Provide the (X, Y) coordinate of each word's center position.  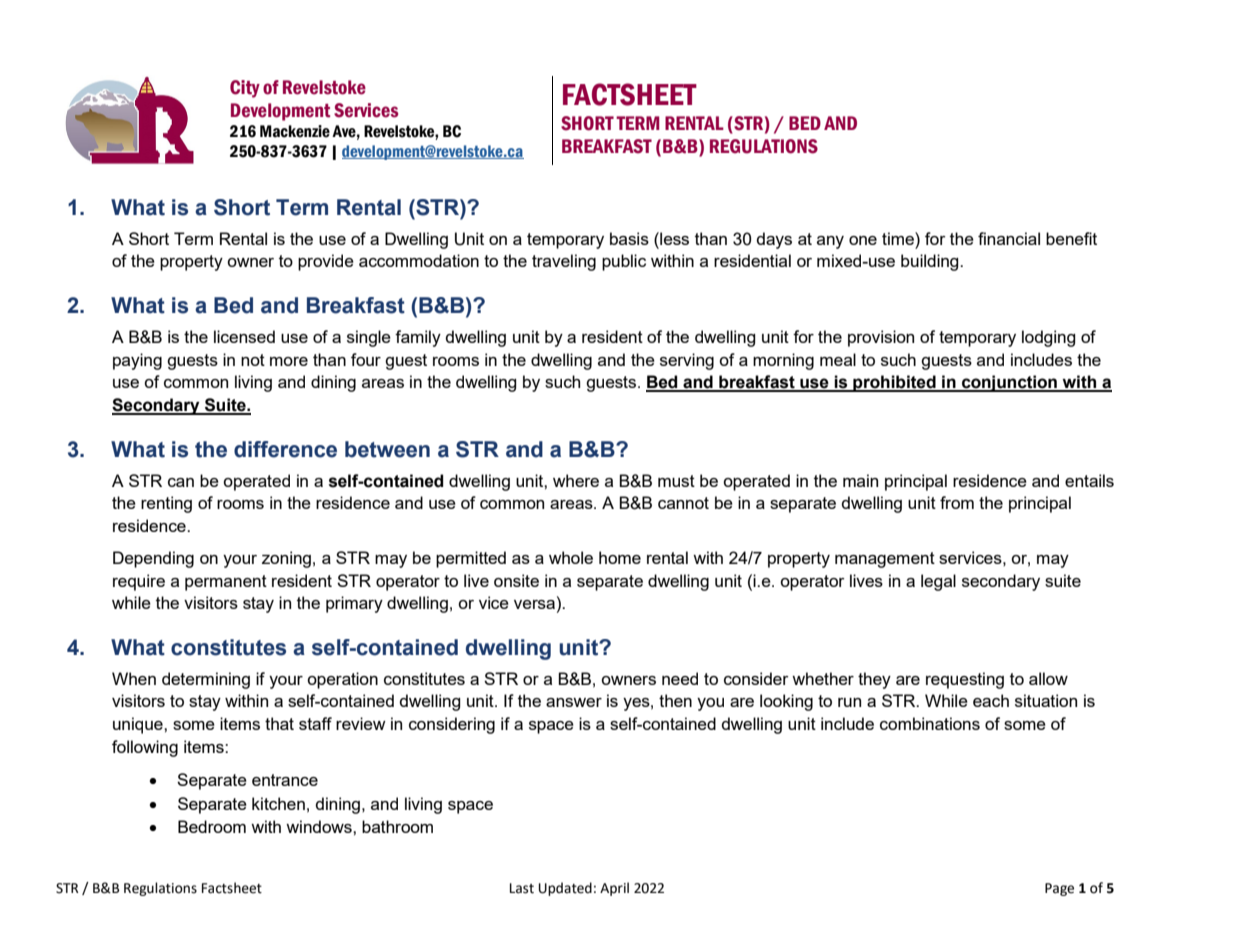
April (614, 889)
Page (1059, 889)
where (576, 480)
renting (166, 504)
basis (629, 238)
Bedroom (212, 826)
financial (1009, 238)
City (245, 89)
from (957, 502)
